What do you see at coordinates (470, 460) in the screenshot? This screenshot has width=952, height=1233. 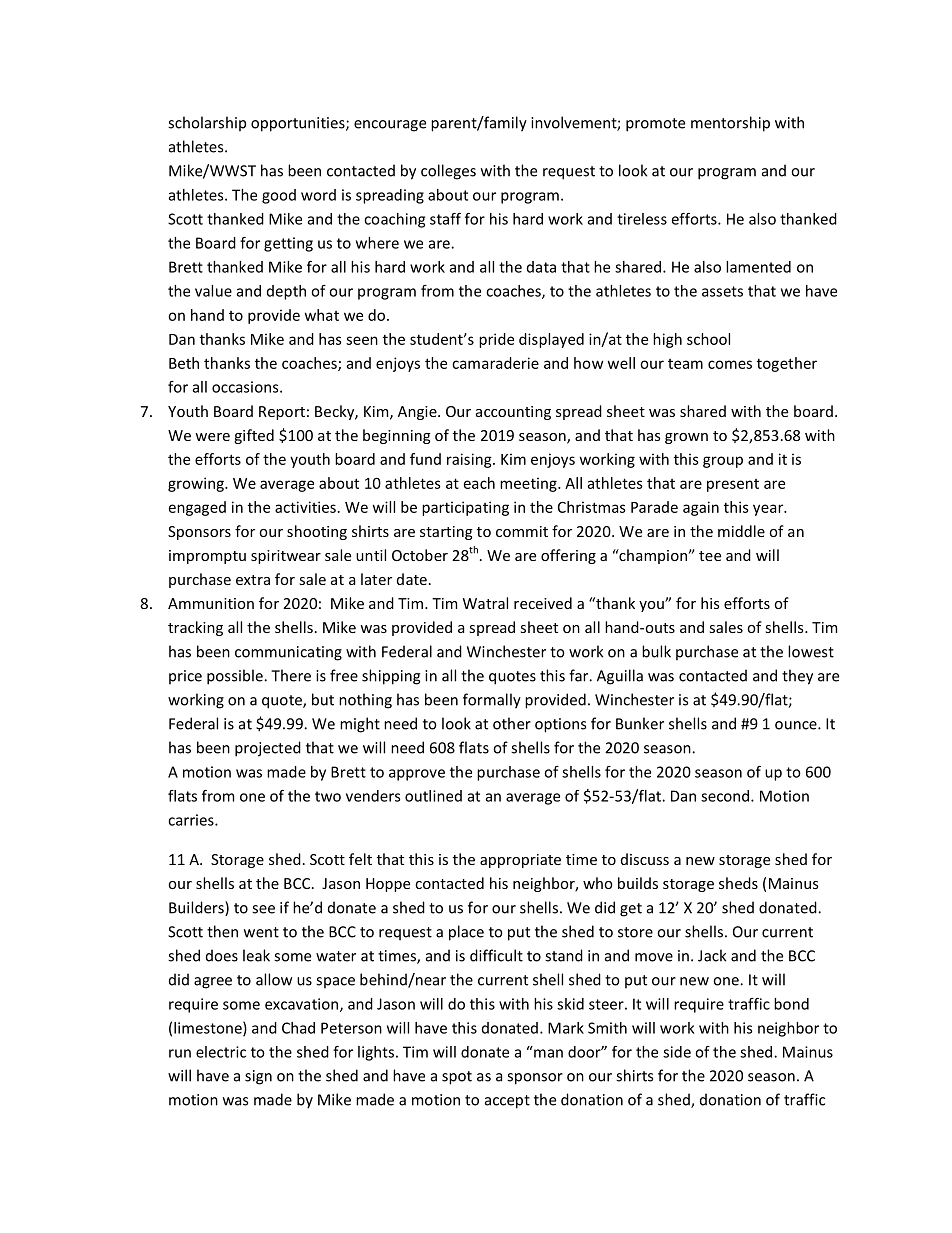 I see `raising` at bounding box center [470, 460].
